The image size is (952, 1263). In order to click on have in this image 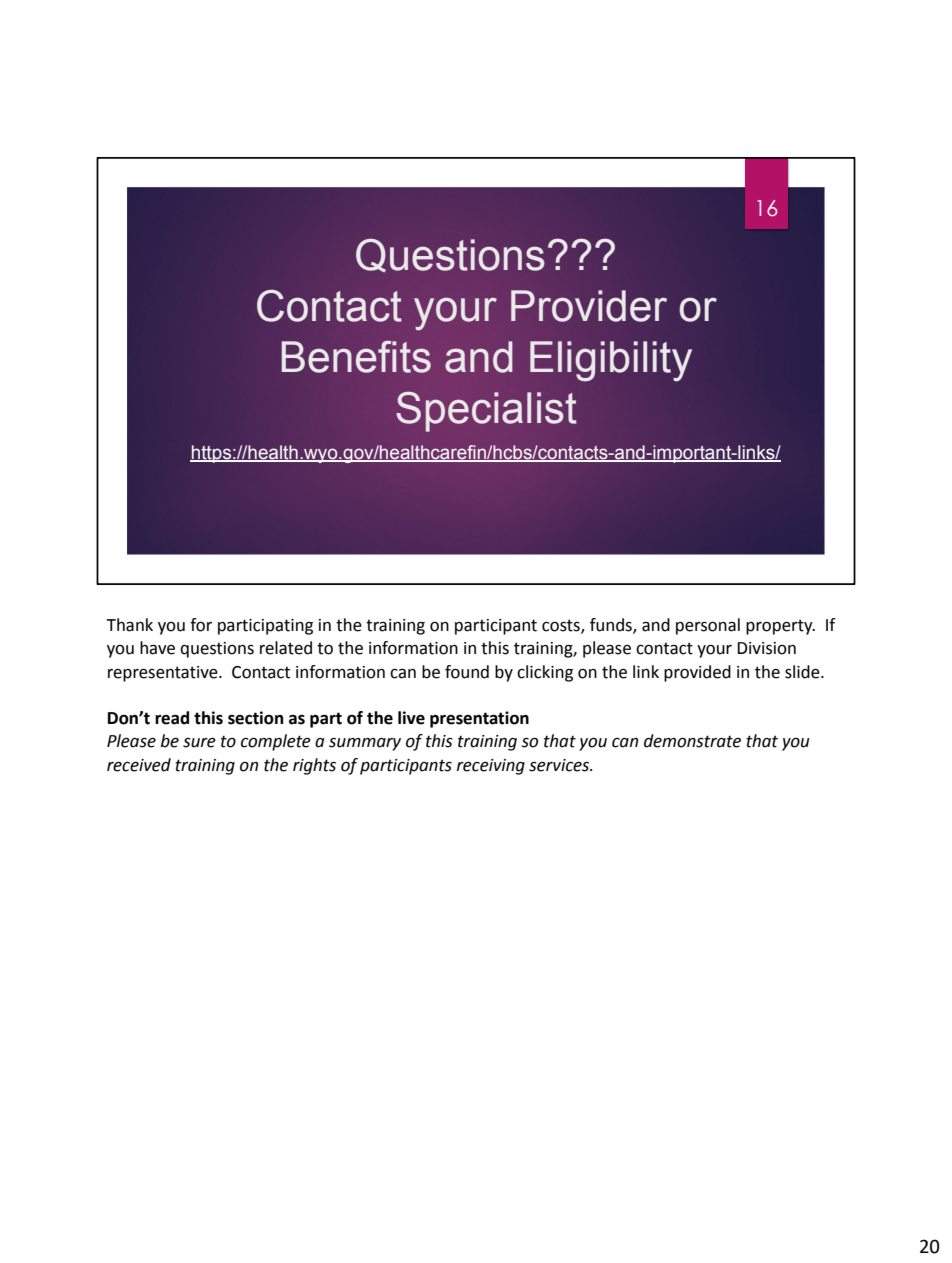, I will do `click(157, 648)`.
